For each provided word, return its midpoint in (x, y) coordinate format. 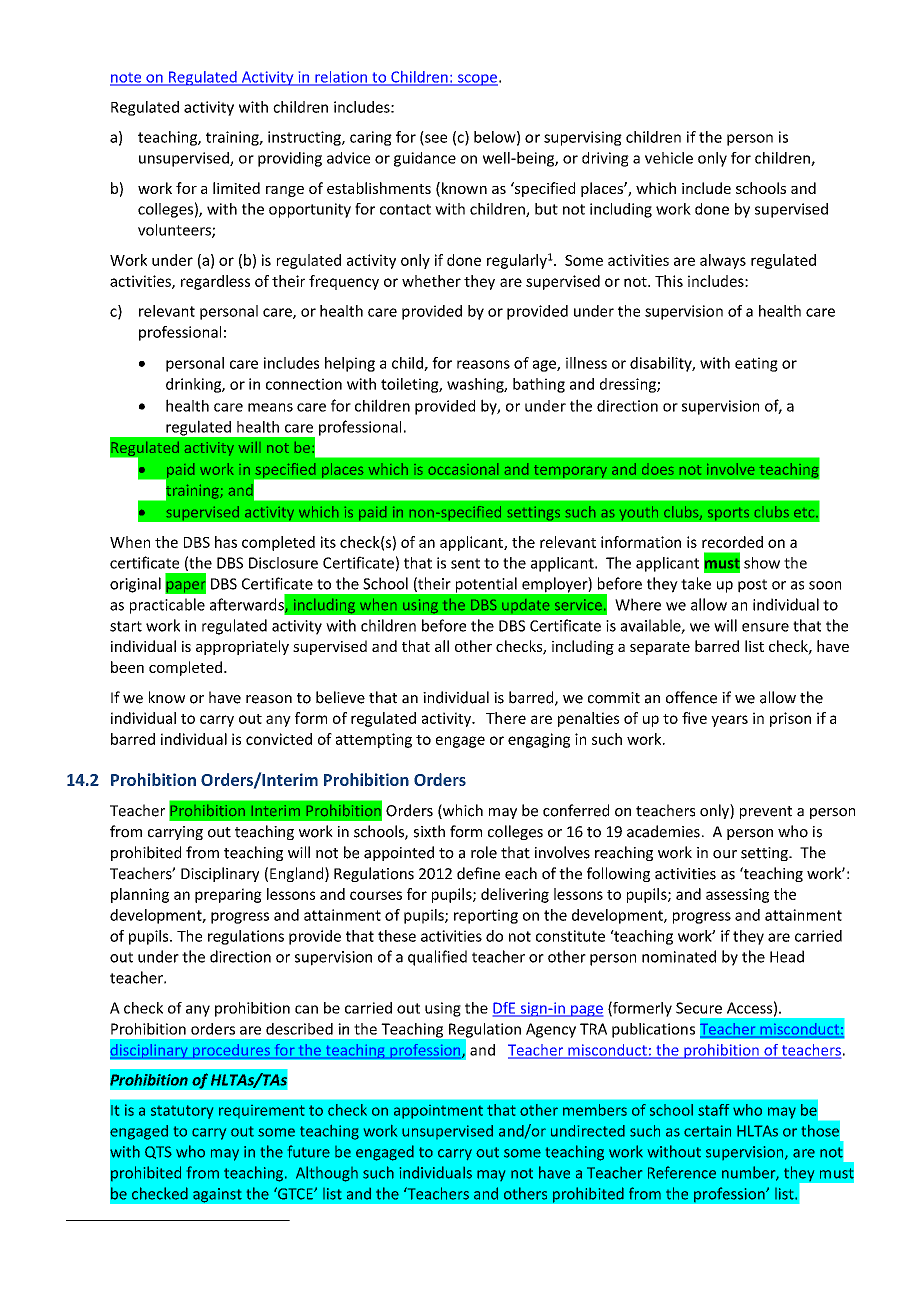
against (217, 1195)
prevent (766, 812)
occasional (463, 469)
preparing (228, 895)
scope (477, 80)
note (127, 79)
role (484, 852)
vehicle (669, 158)
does (657, 471)
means (270, 407)
